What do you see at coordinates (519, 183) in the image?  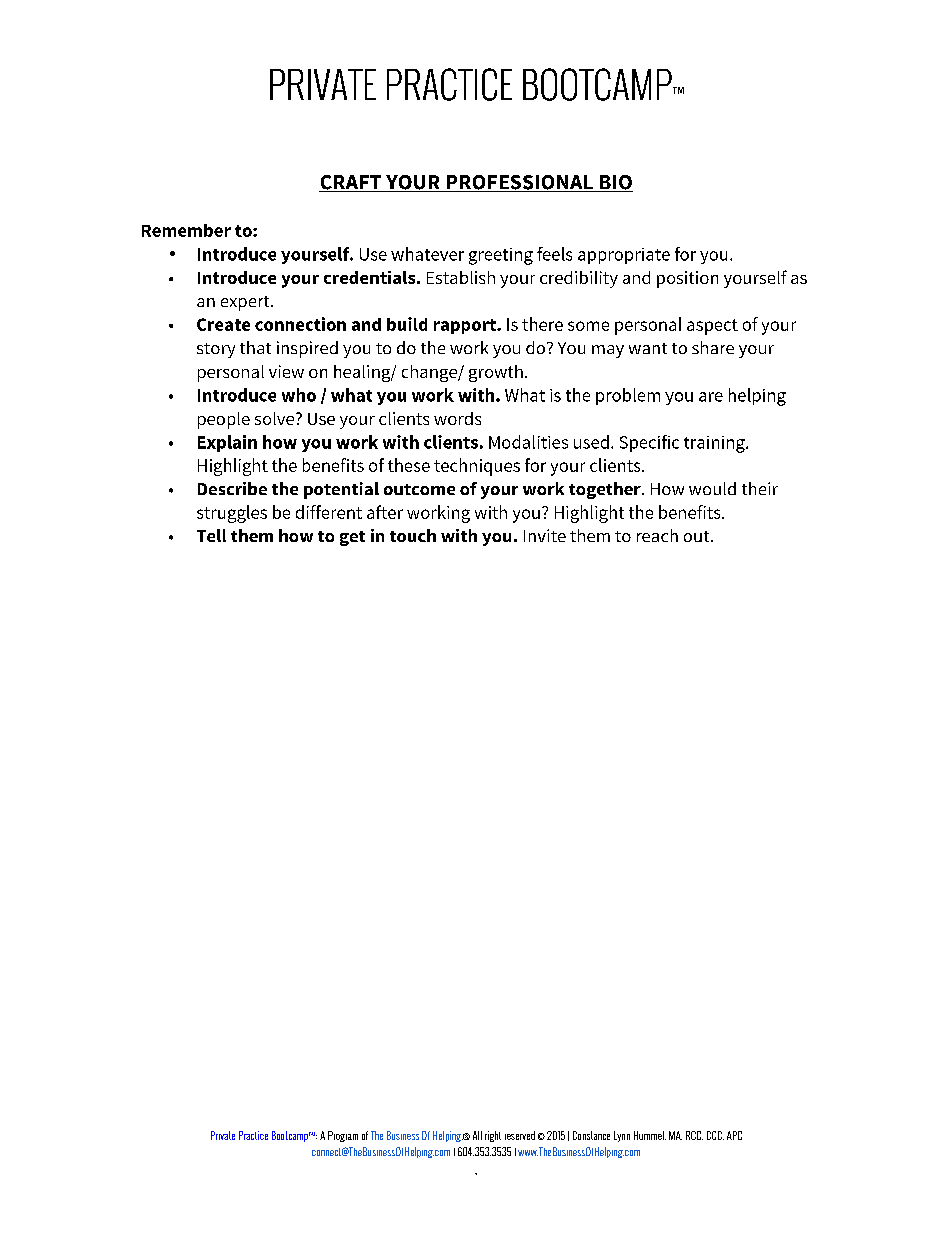 I see `PROFESSIONAL` at bounding box center [519, 183].
